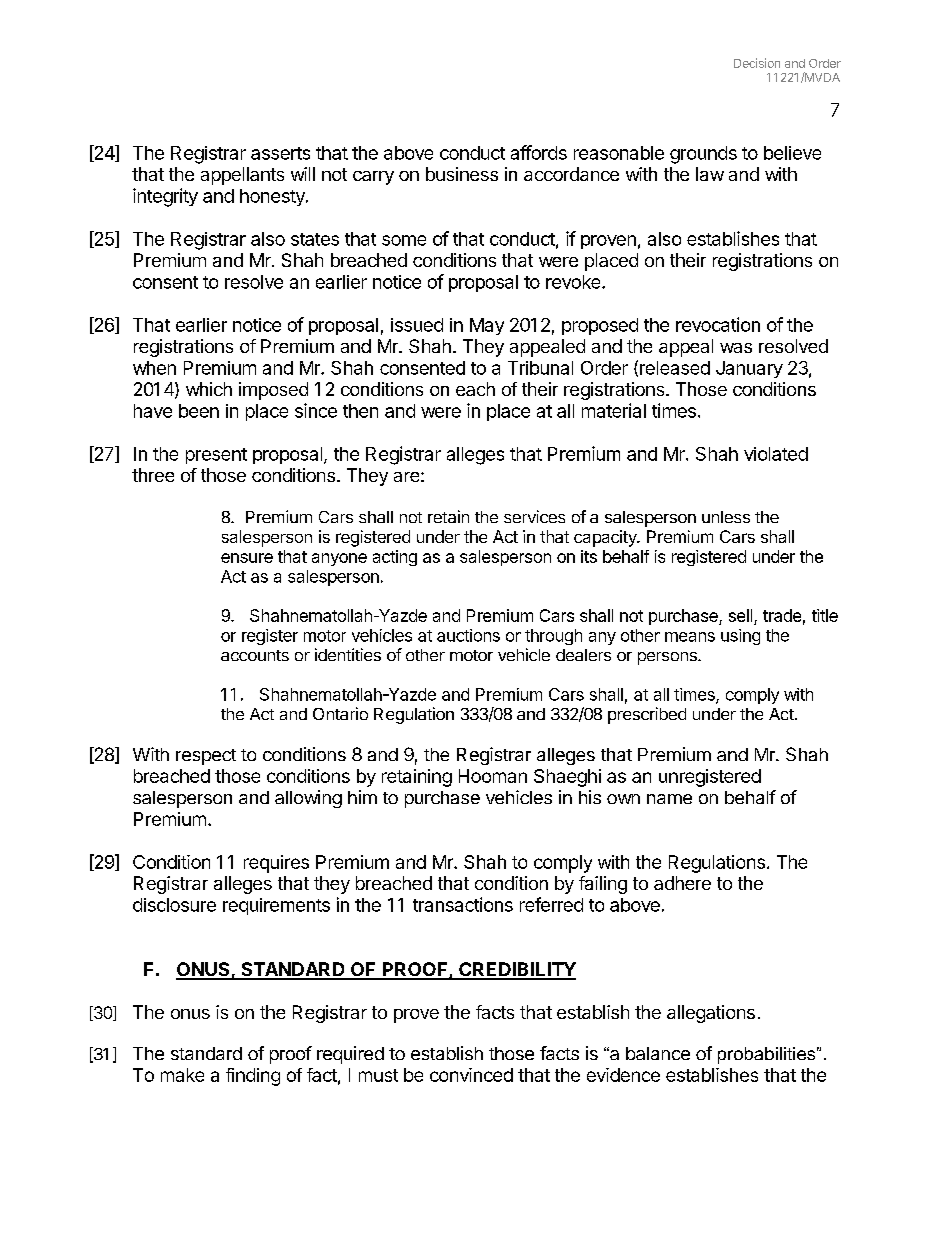 The height and width of the screenshot is (1233, 952). What do you see at coordinates (253, 1077) in the screenshot?
I see `finding` at bounding box center [253, 1077].
